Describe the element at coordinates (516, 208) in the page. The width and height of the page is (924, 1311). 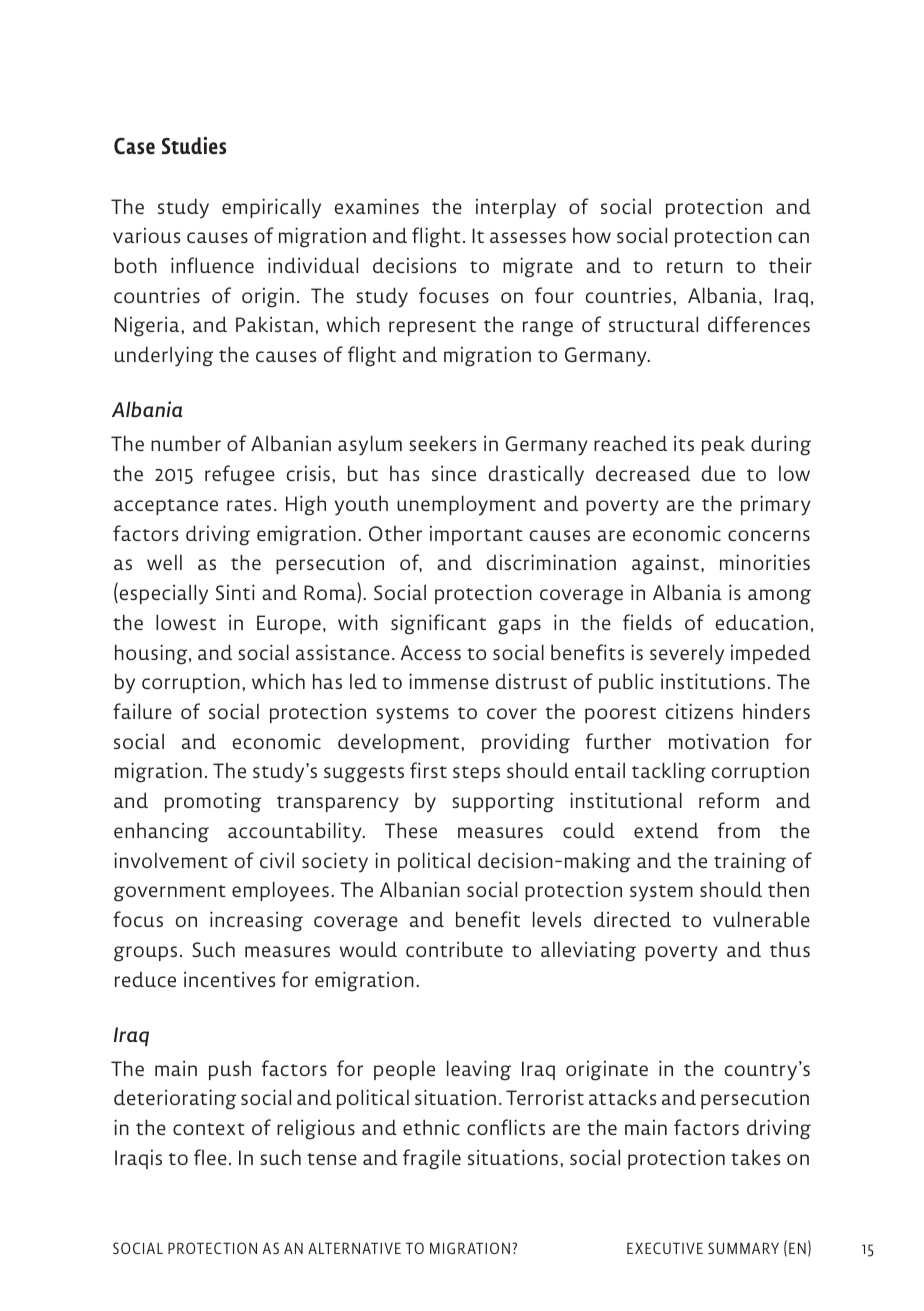
I see `interplay` at that location.
